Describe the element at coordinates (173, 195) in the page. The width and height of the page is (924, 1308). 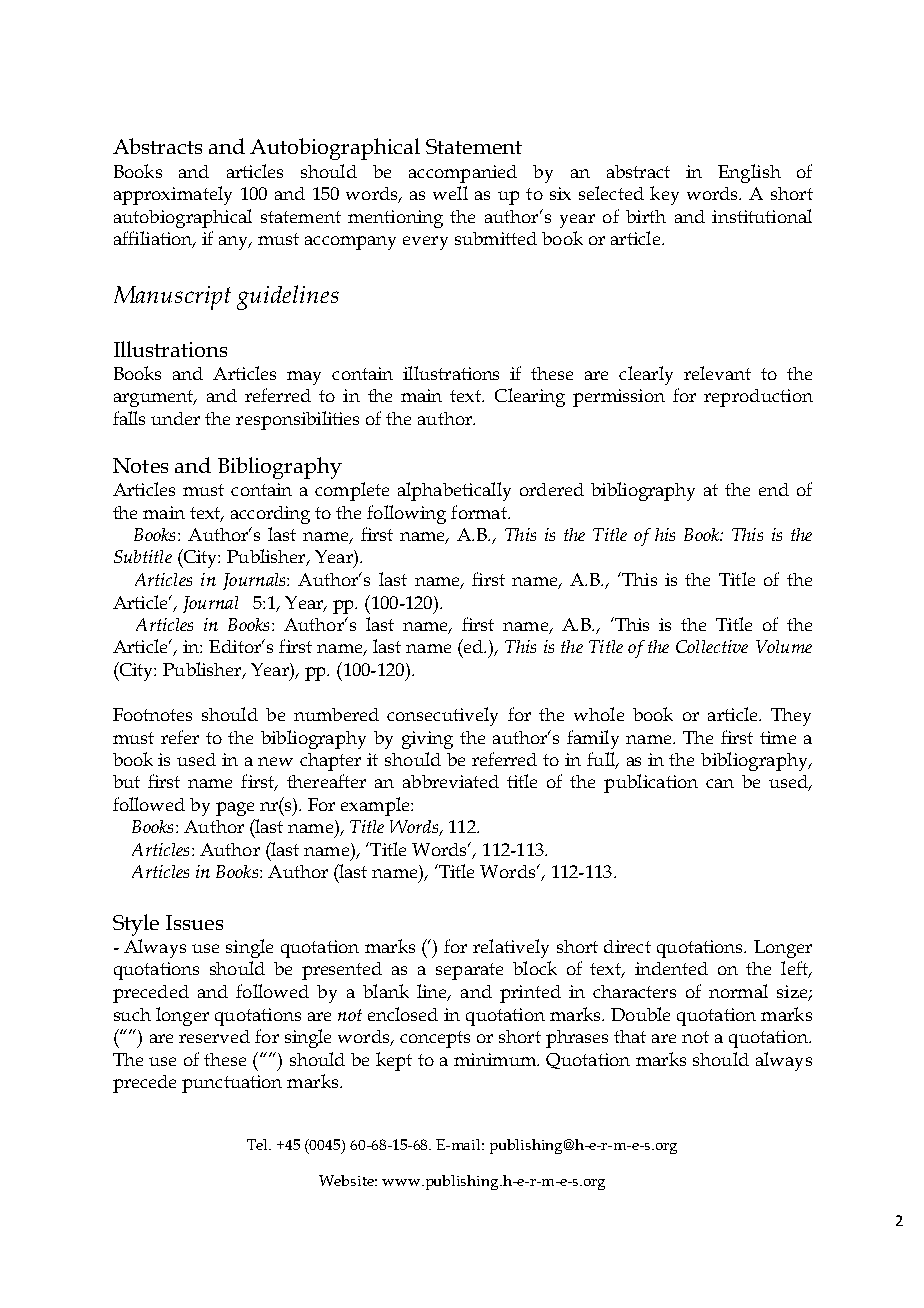
I see `approximately` at that location.
